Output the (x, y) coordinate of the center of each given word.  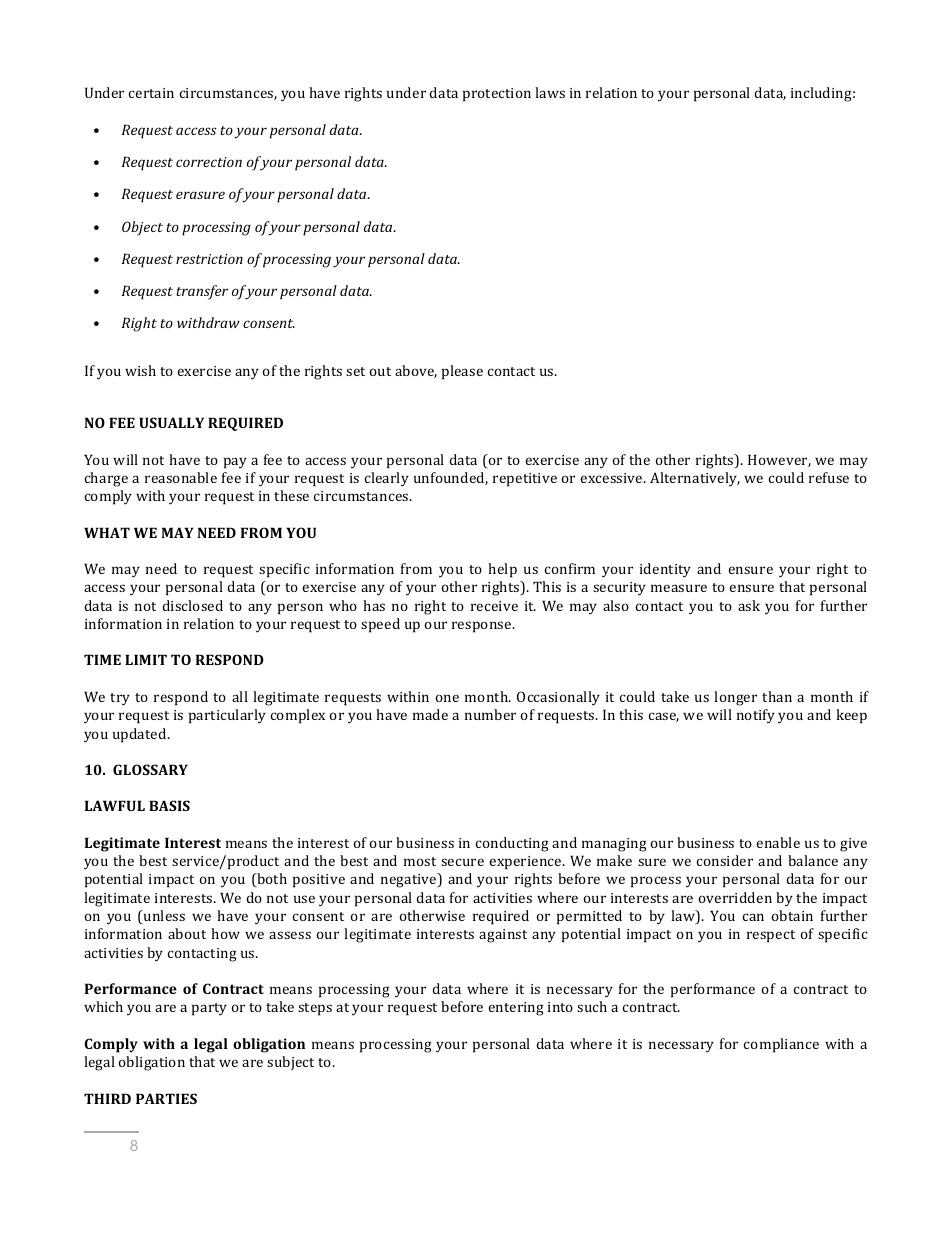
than (777, 696)
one (447, 698)
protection (497, 95)
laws (550, 92)
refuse (829, 477)
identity (665, 570)
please (462, 372)
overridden (735, 897)
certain (151, 93)
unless (163, 917)
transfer (202, 292)
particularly (227, 716)
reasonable (181, 477)
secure (462, 862)
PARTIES (166, 1098)
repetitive (525, 480)
